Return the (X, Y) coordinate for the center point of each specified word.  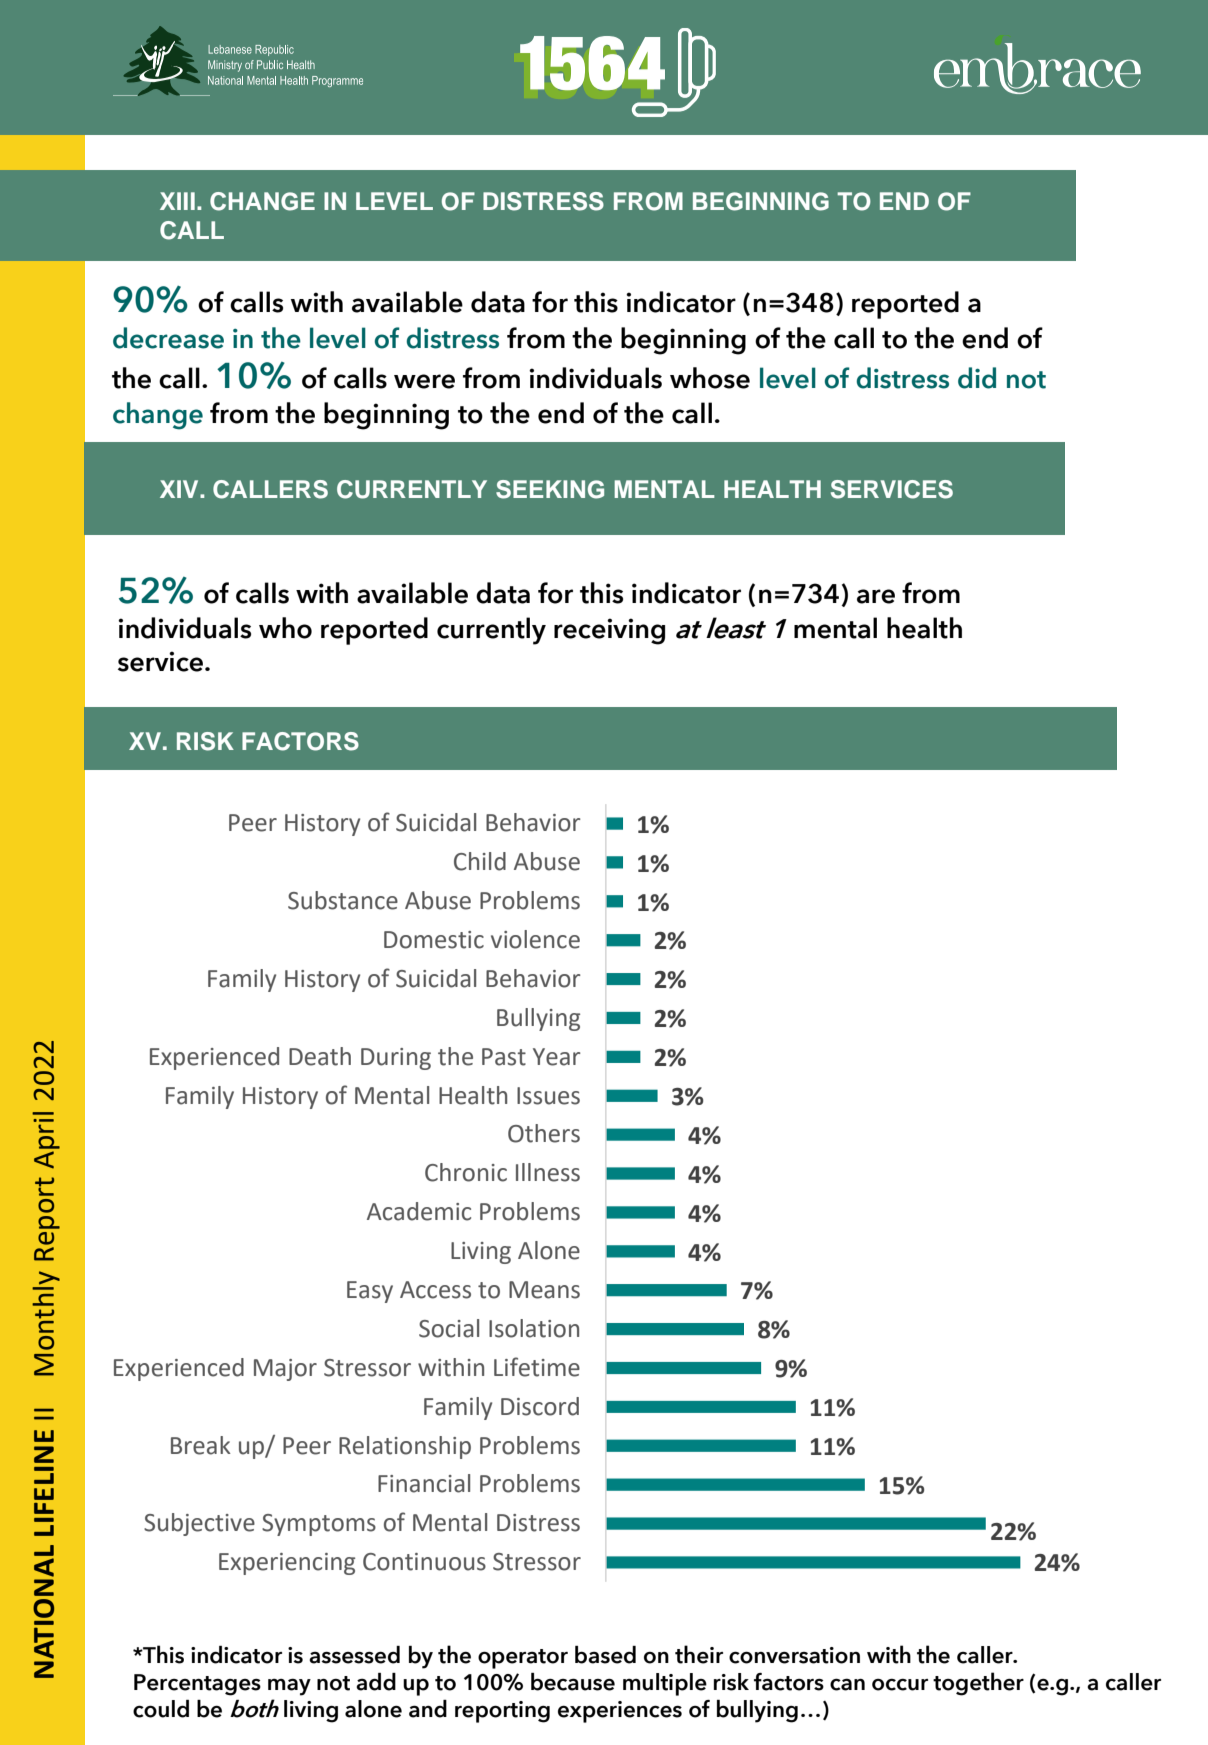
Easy (370, 1292)
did (977, 378)
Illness (548, 1172)
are (876, 596)
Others (544, 1133)
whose (710, 378)
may (289, 1687)
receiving (609, 631)
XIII (177, 201)
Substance (343, 900)
